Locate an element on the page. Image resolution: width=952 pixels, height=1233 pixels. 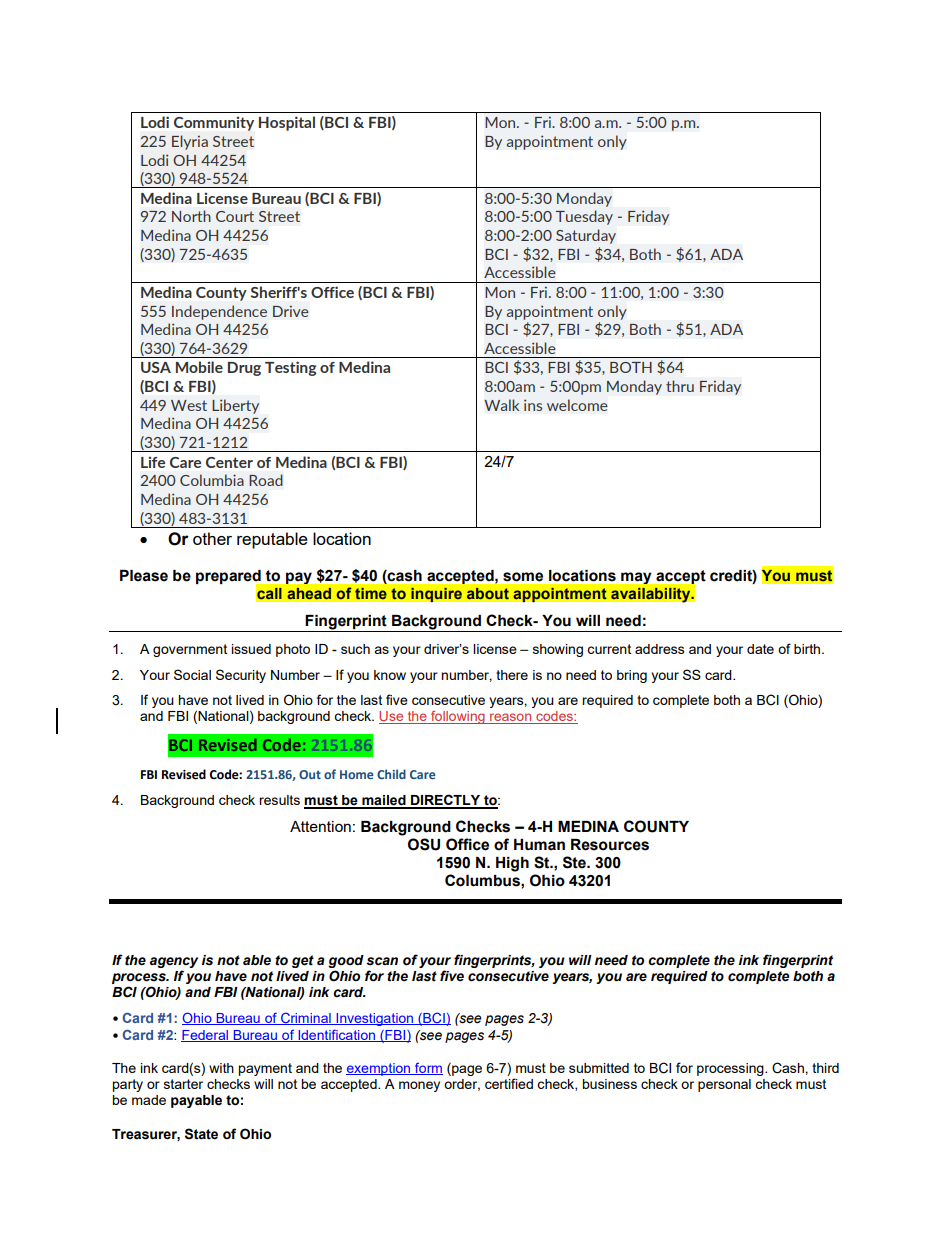
West is located at coordinates (189, 405).
